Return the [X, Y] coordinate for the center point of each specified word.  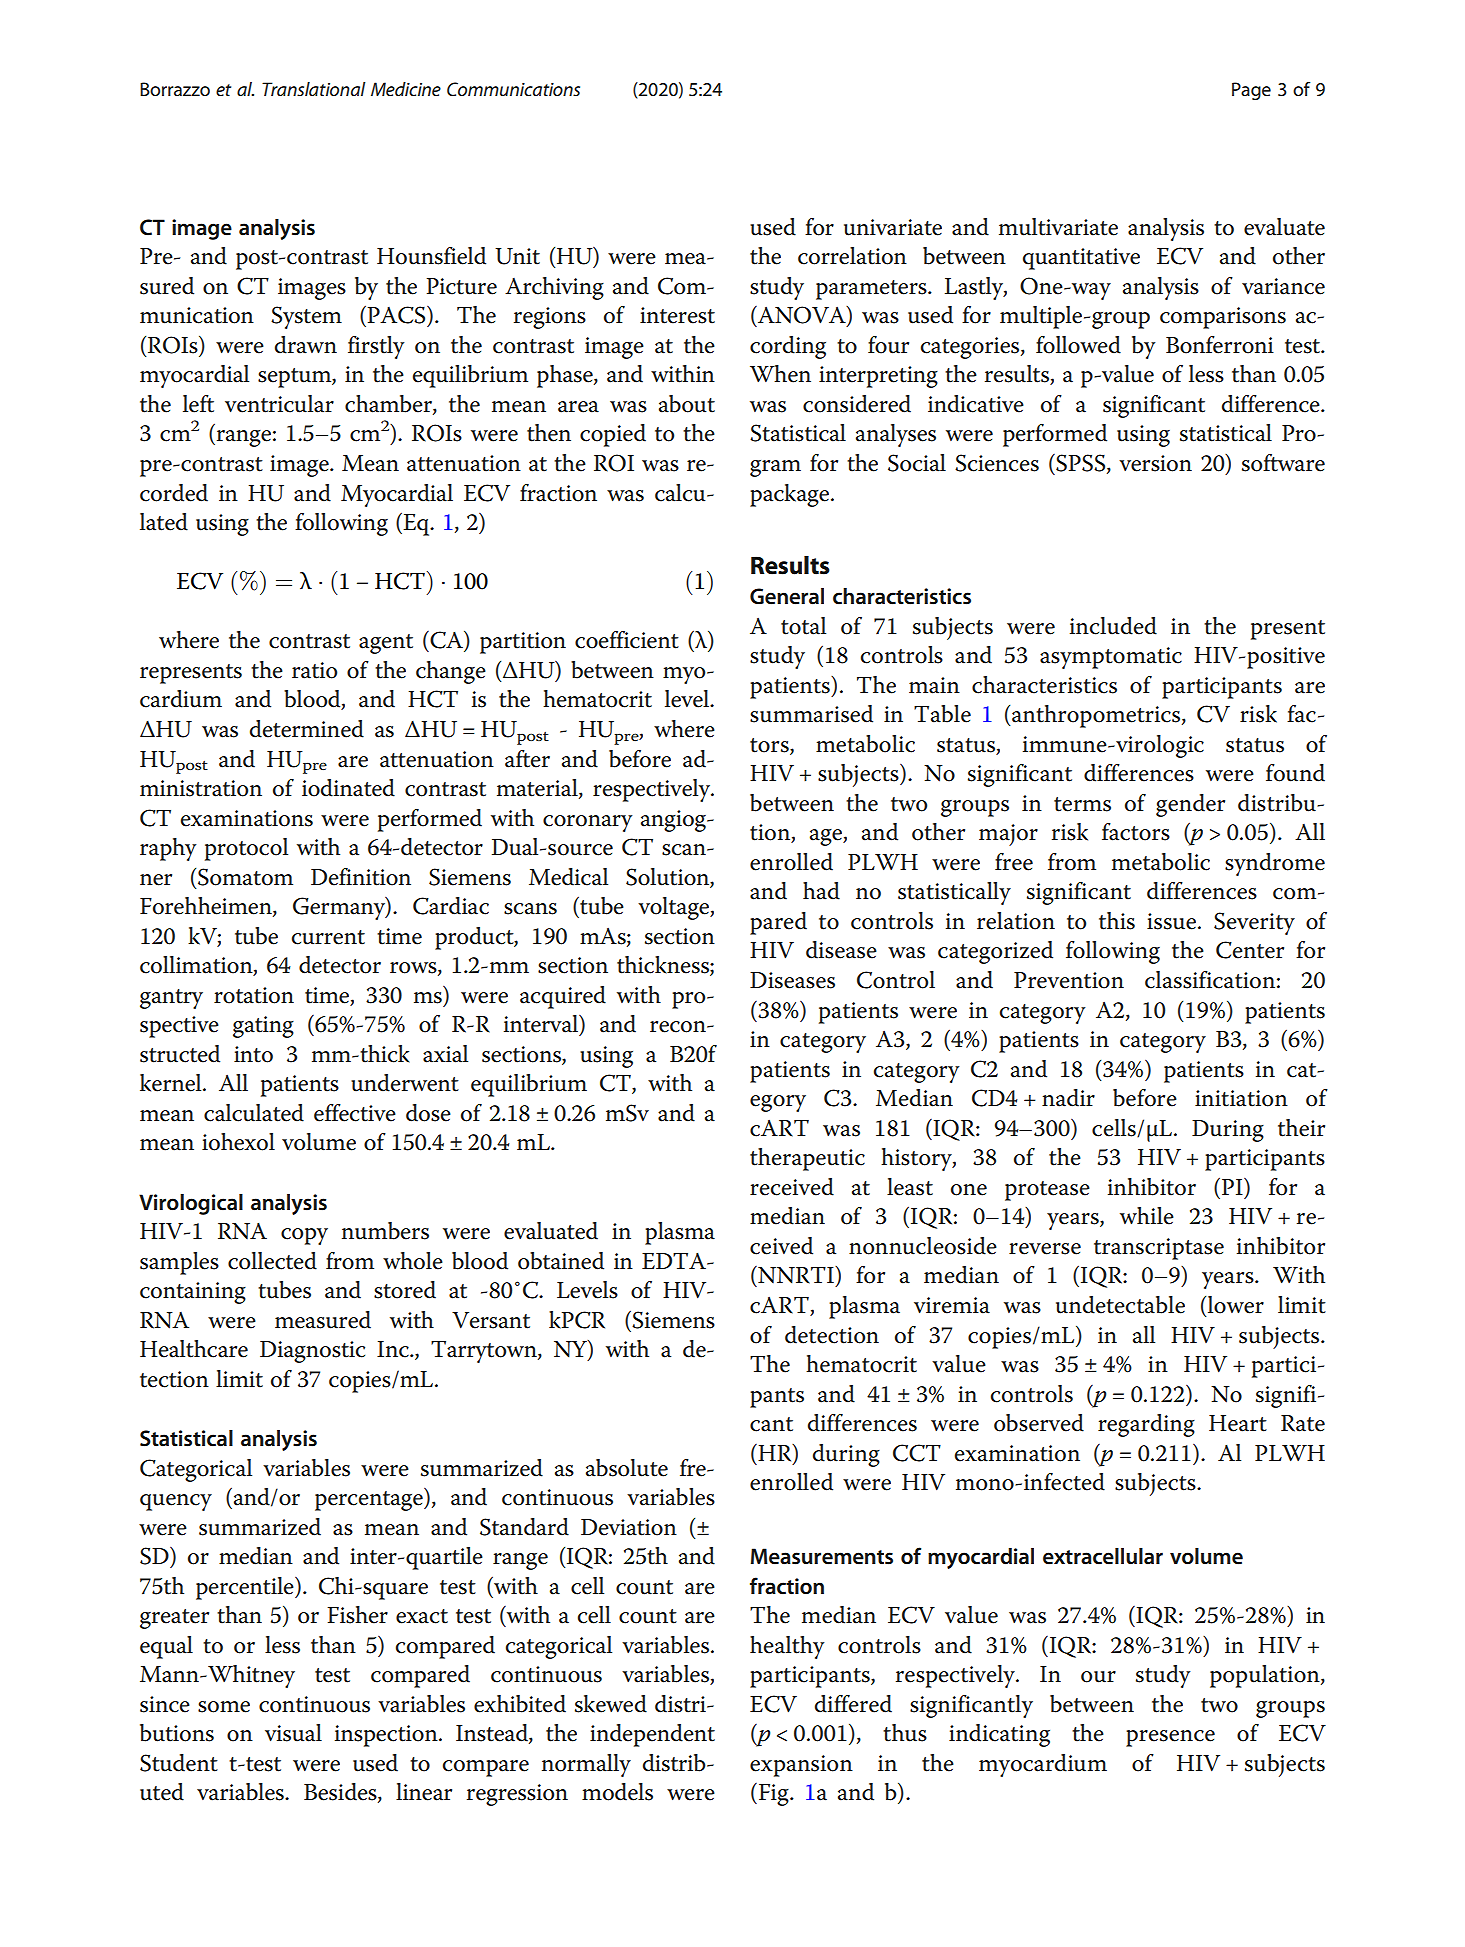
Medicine [406, 89]
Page [1251, 91]
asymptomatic [1111, 658]
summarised [811, 714]
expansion [801, 1766]
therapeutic [807, 1159]
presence [1170, 1738]
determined [307, 729]
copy [304, 1236]
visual [293, 1733]
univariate [893, 227]
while [1147, 1216]
